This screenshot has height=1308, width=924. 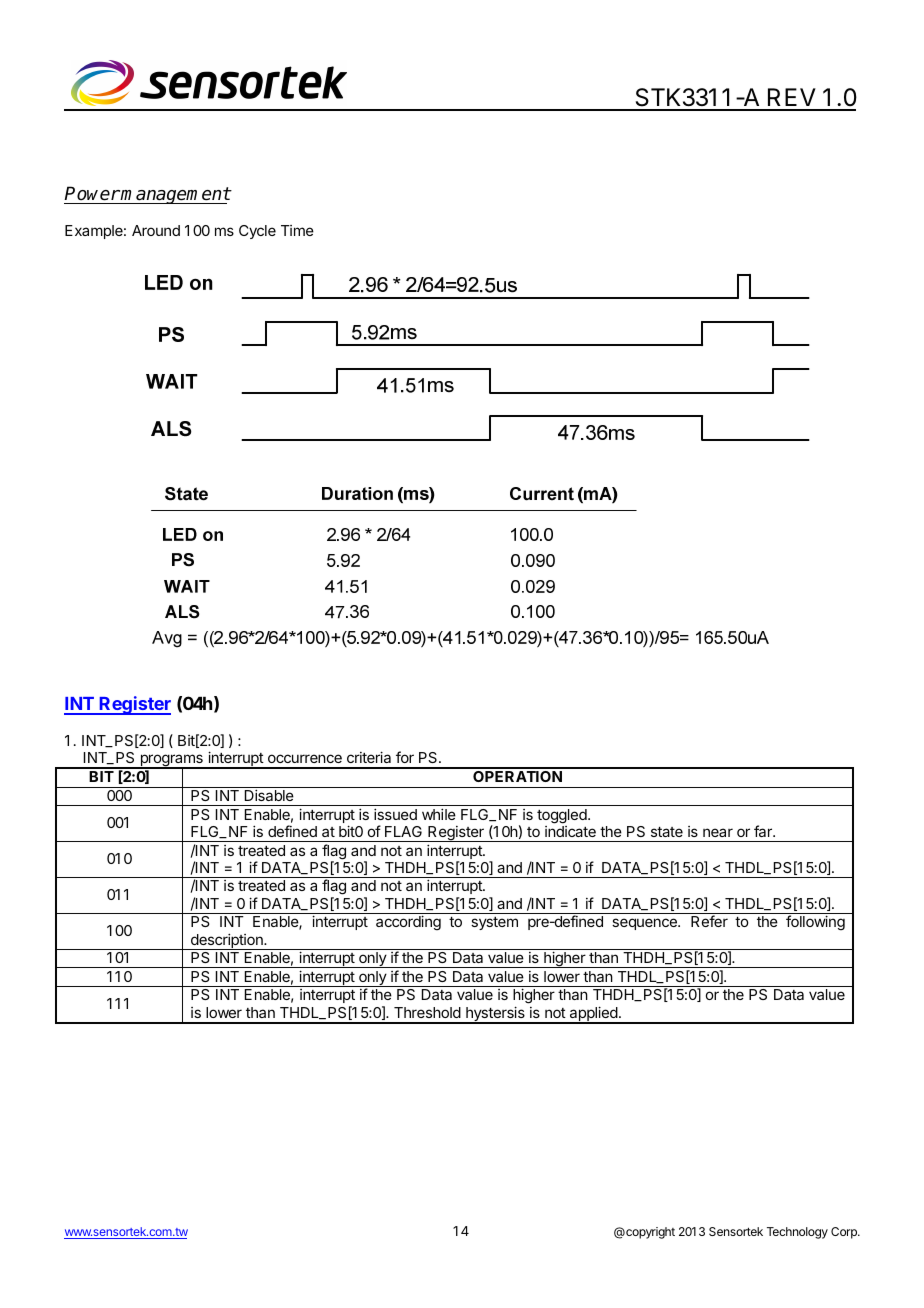 I want to click on applied, so click(x=593, y=1015).
